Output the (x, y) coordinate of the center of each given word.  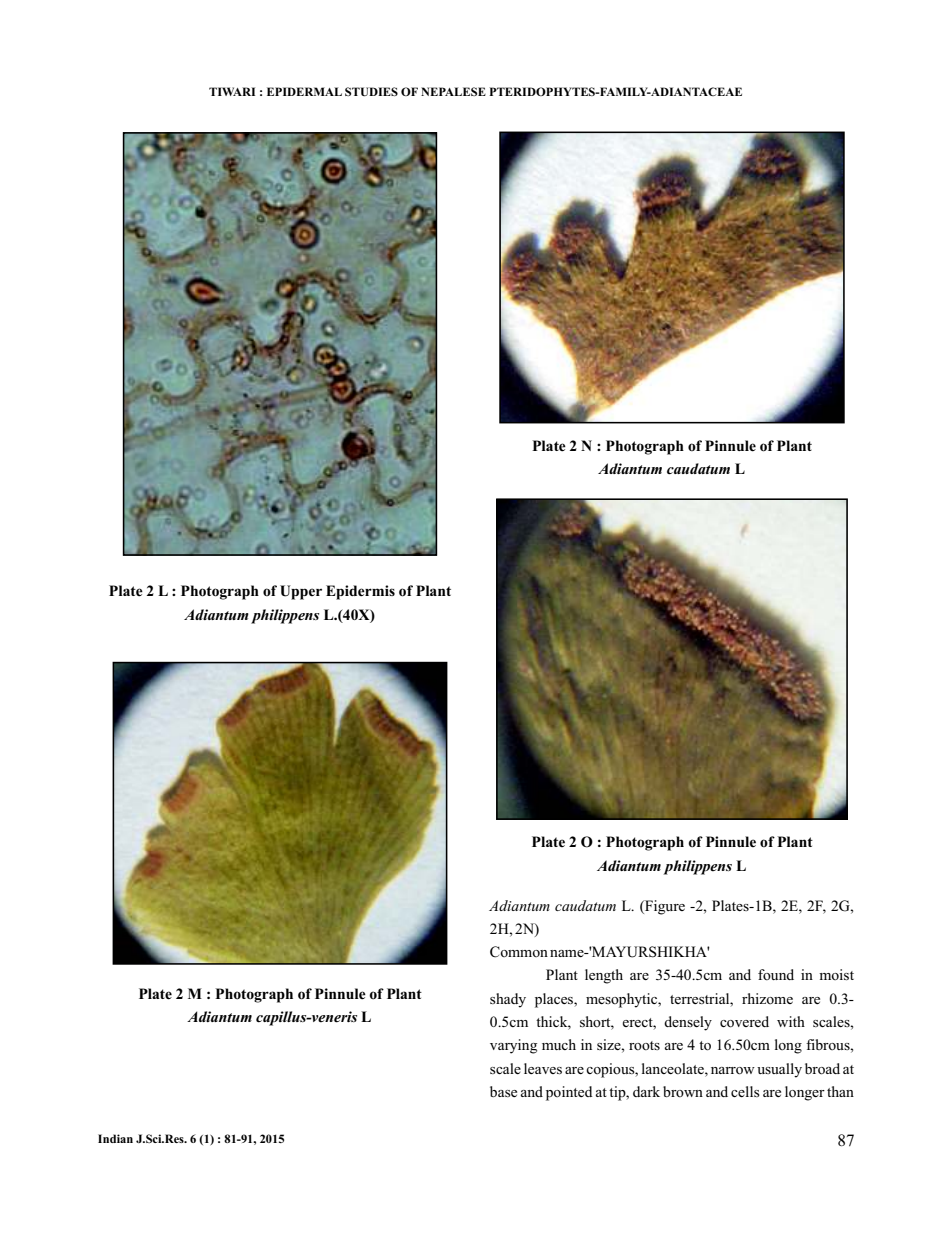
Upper (301, 592)
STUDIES (371, 92)
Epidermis (360, 592)
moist (836, 974)
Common (519, 952)
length (604, 976)
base (503, 1091)
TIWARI (232, 91)
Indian (115, 1138)
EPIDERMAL (304, 91)
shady (508, 1000)
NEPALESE (453, 91)
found (776, 974)
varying (513, 1046)
